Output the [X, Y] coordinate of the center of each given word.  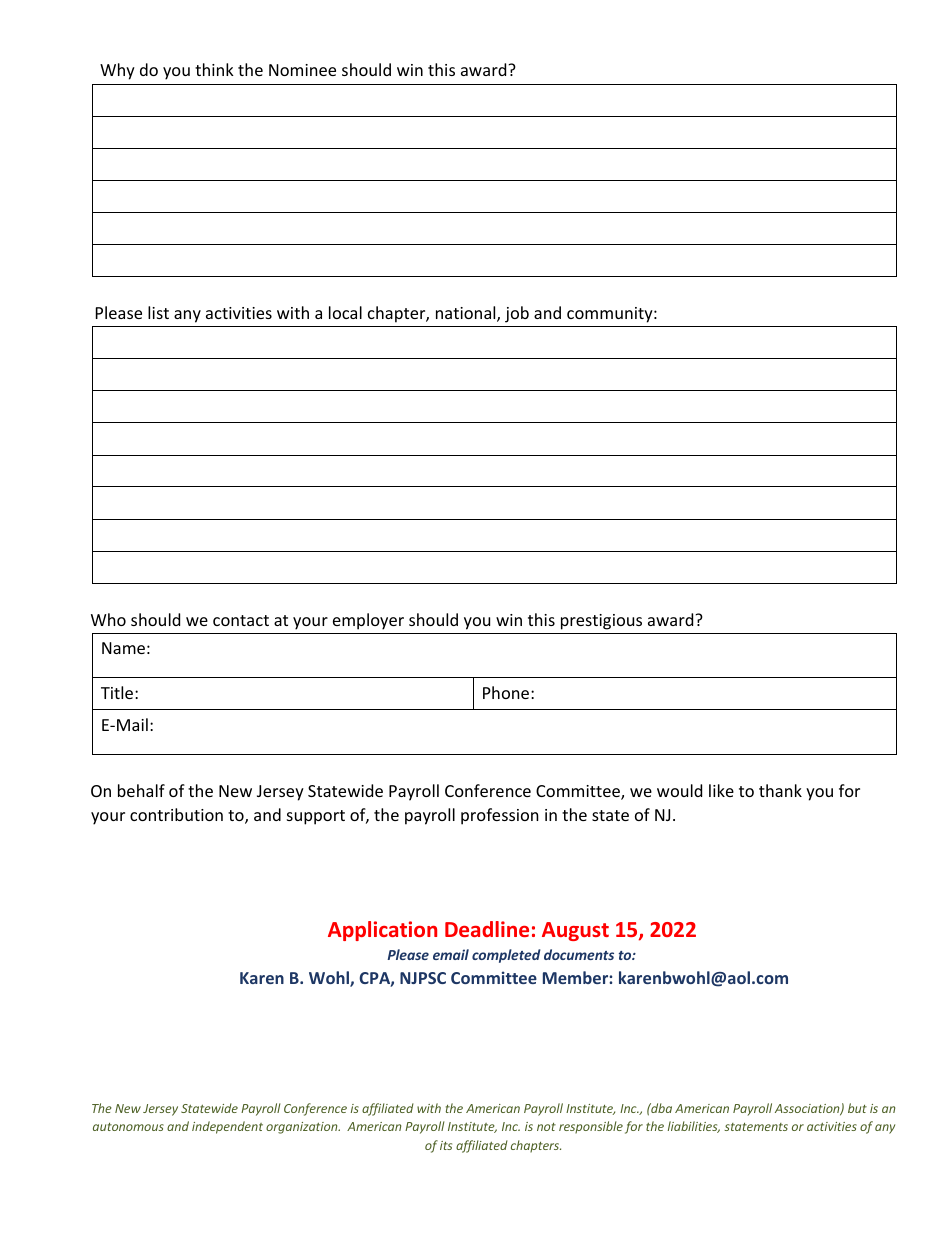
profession [500, 816]
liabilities [694, 1127]
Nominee [302, 70]
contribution [176, 814]
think [214, 69]
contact [241, 620]
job [517, 314]
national [467, 314]
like [721, 790]
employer [368, 621]
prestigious [601, 622]
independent [227, 1127]
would [679, 790]
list [158, 312]
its [446, 1145]
